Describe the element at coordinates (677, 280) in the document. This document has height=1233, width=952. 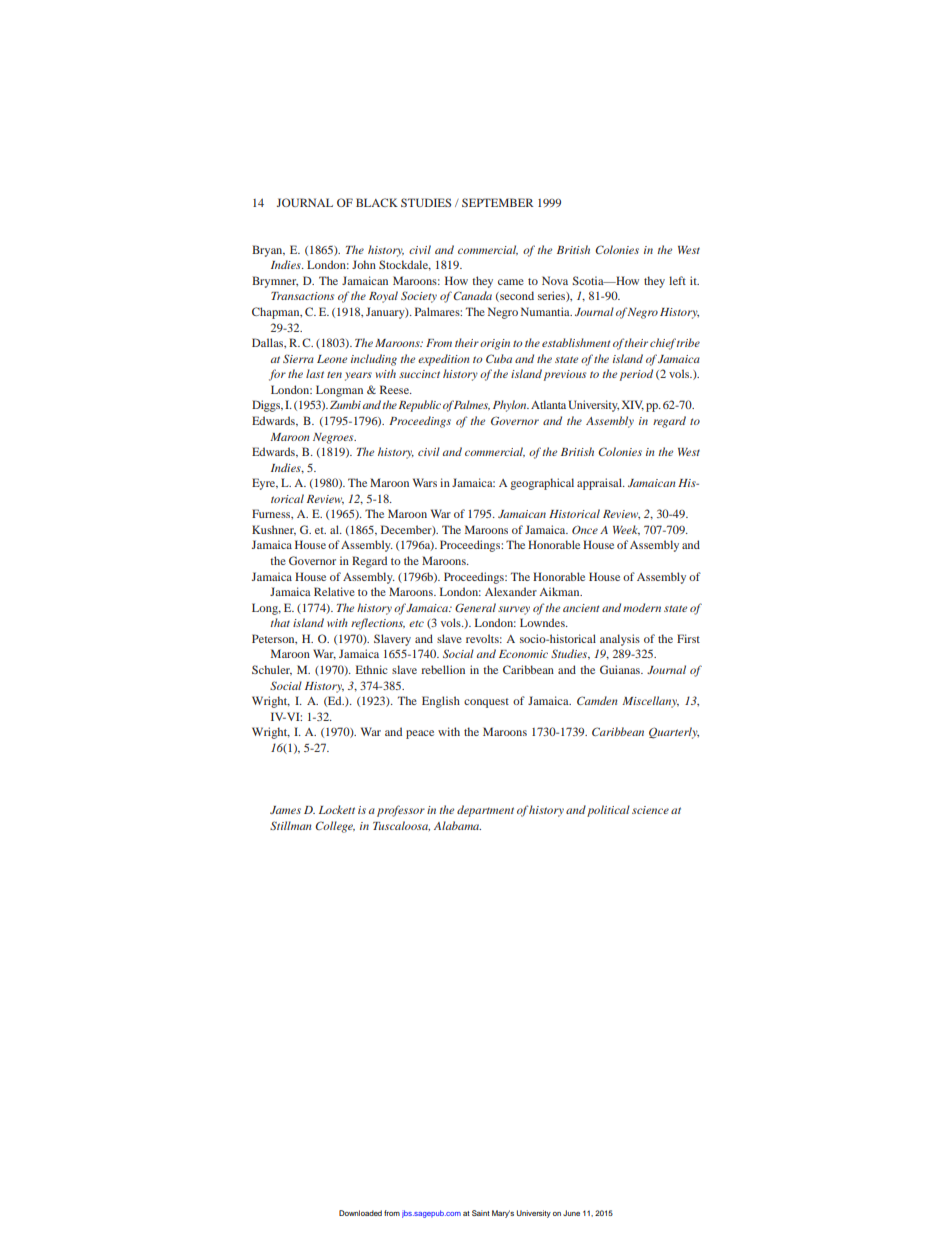
I see `left` at that location.
